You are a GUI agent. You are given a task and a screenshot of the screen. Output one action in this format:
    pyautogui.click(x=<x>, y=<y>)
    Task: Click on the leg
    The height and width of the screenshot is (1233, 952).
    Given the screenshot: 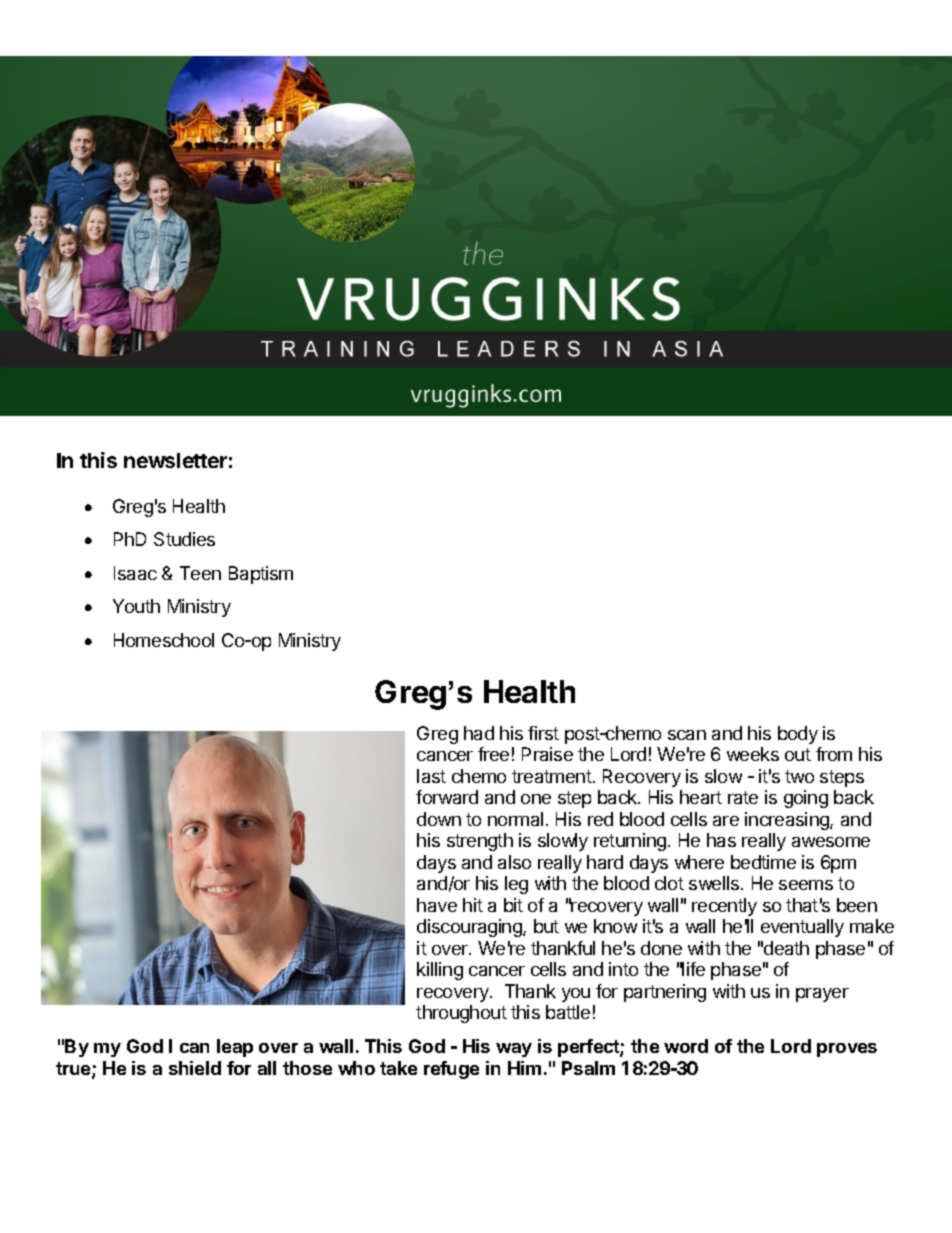 What is the action you would take?
    pyautogui.click(x=516, y=885)
